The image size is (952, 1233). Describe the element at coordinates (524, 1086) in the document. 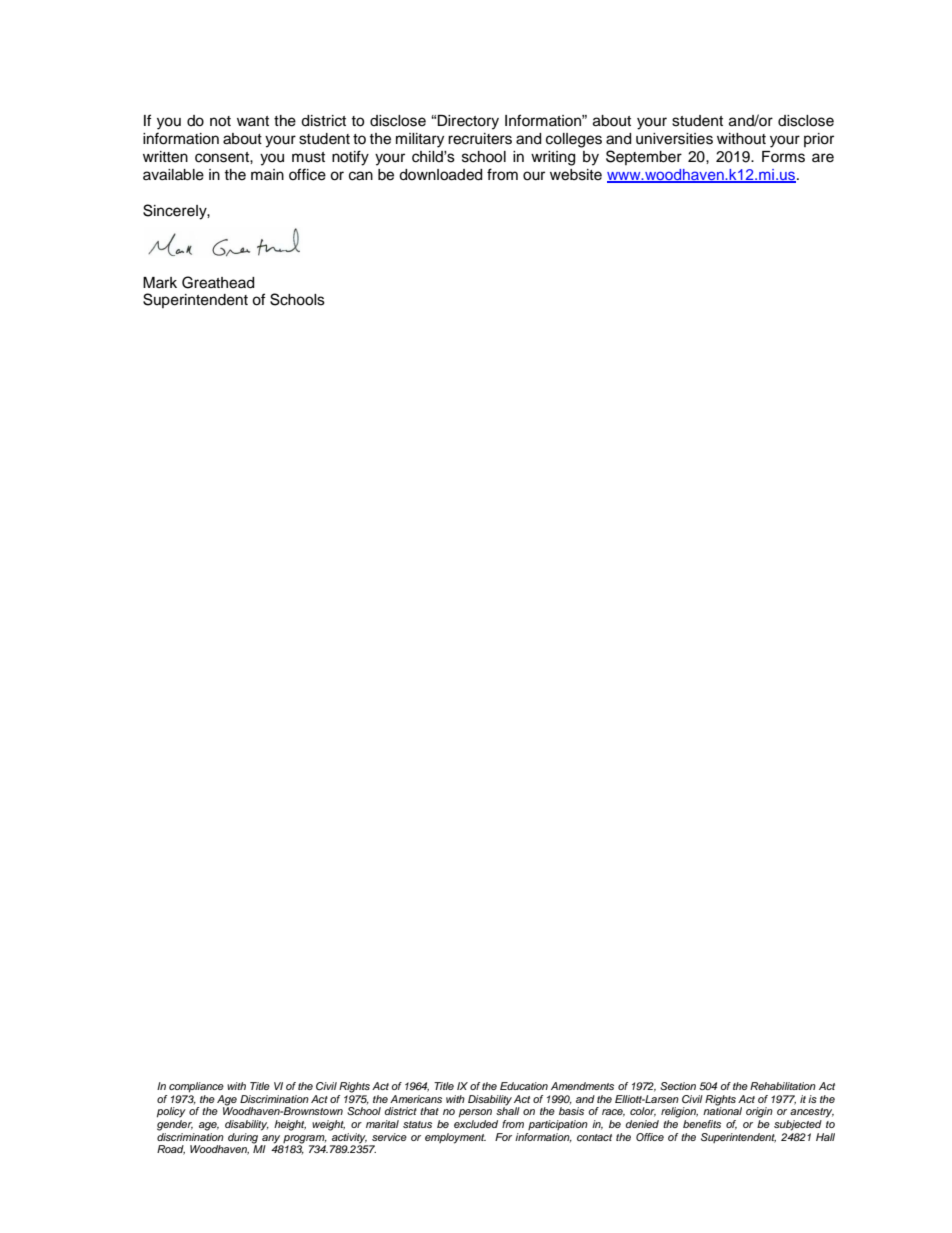

I see `Education` at that location.
